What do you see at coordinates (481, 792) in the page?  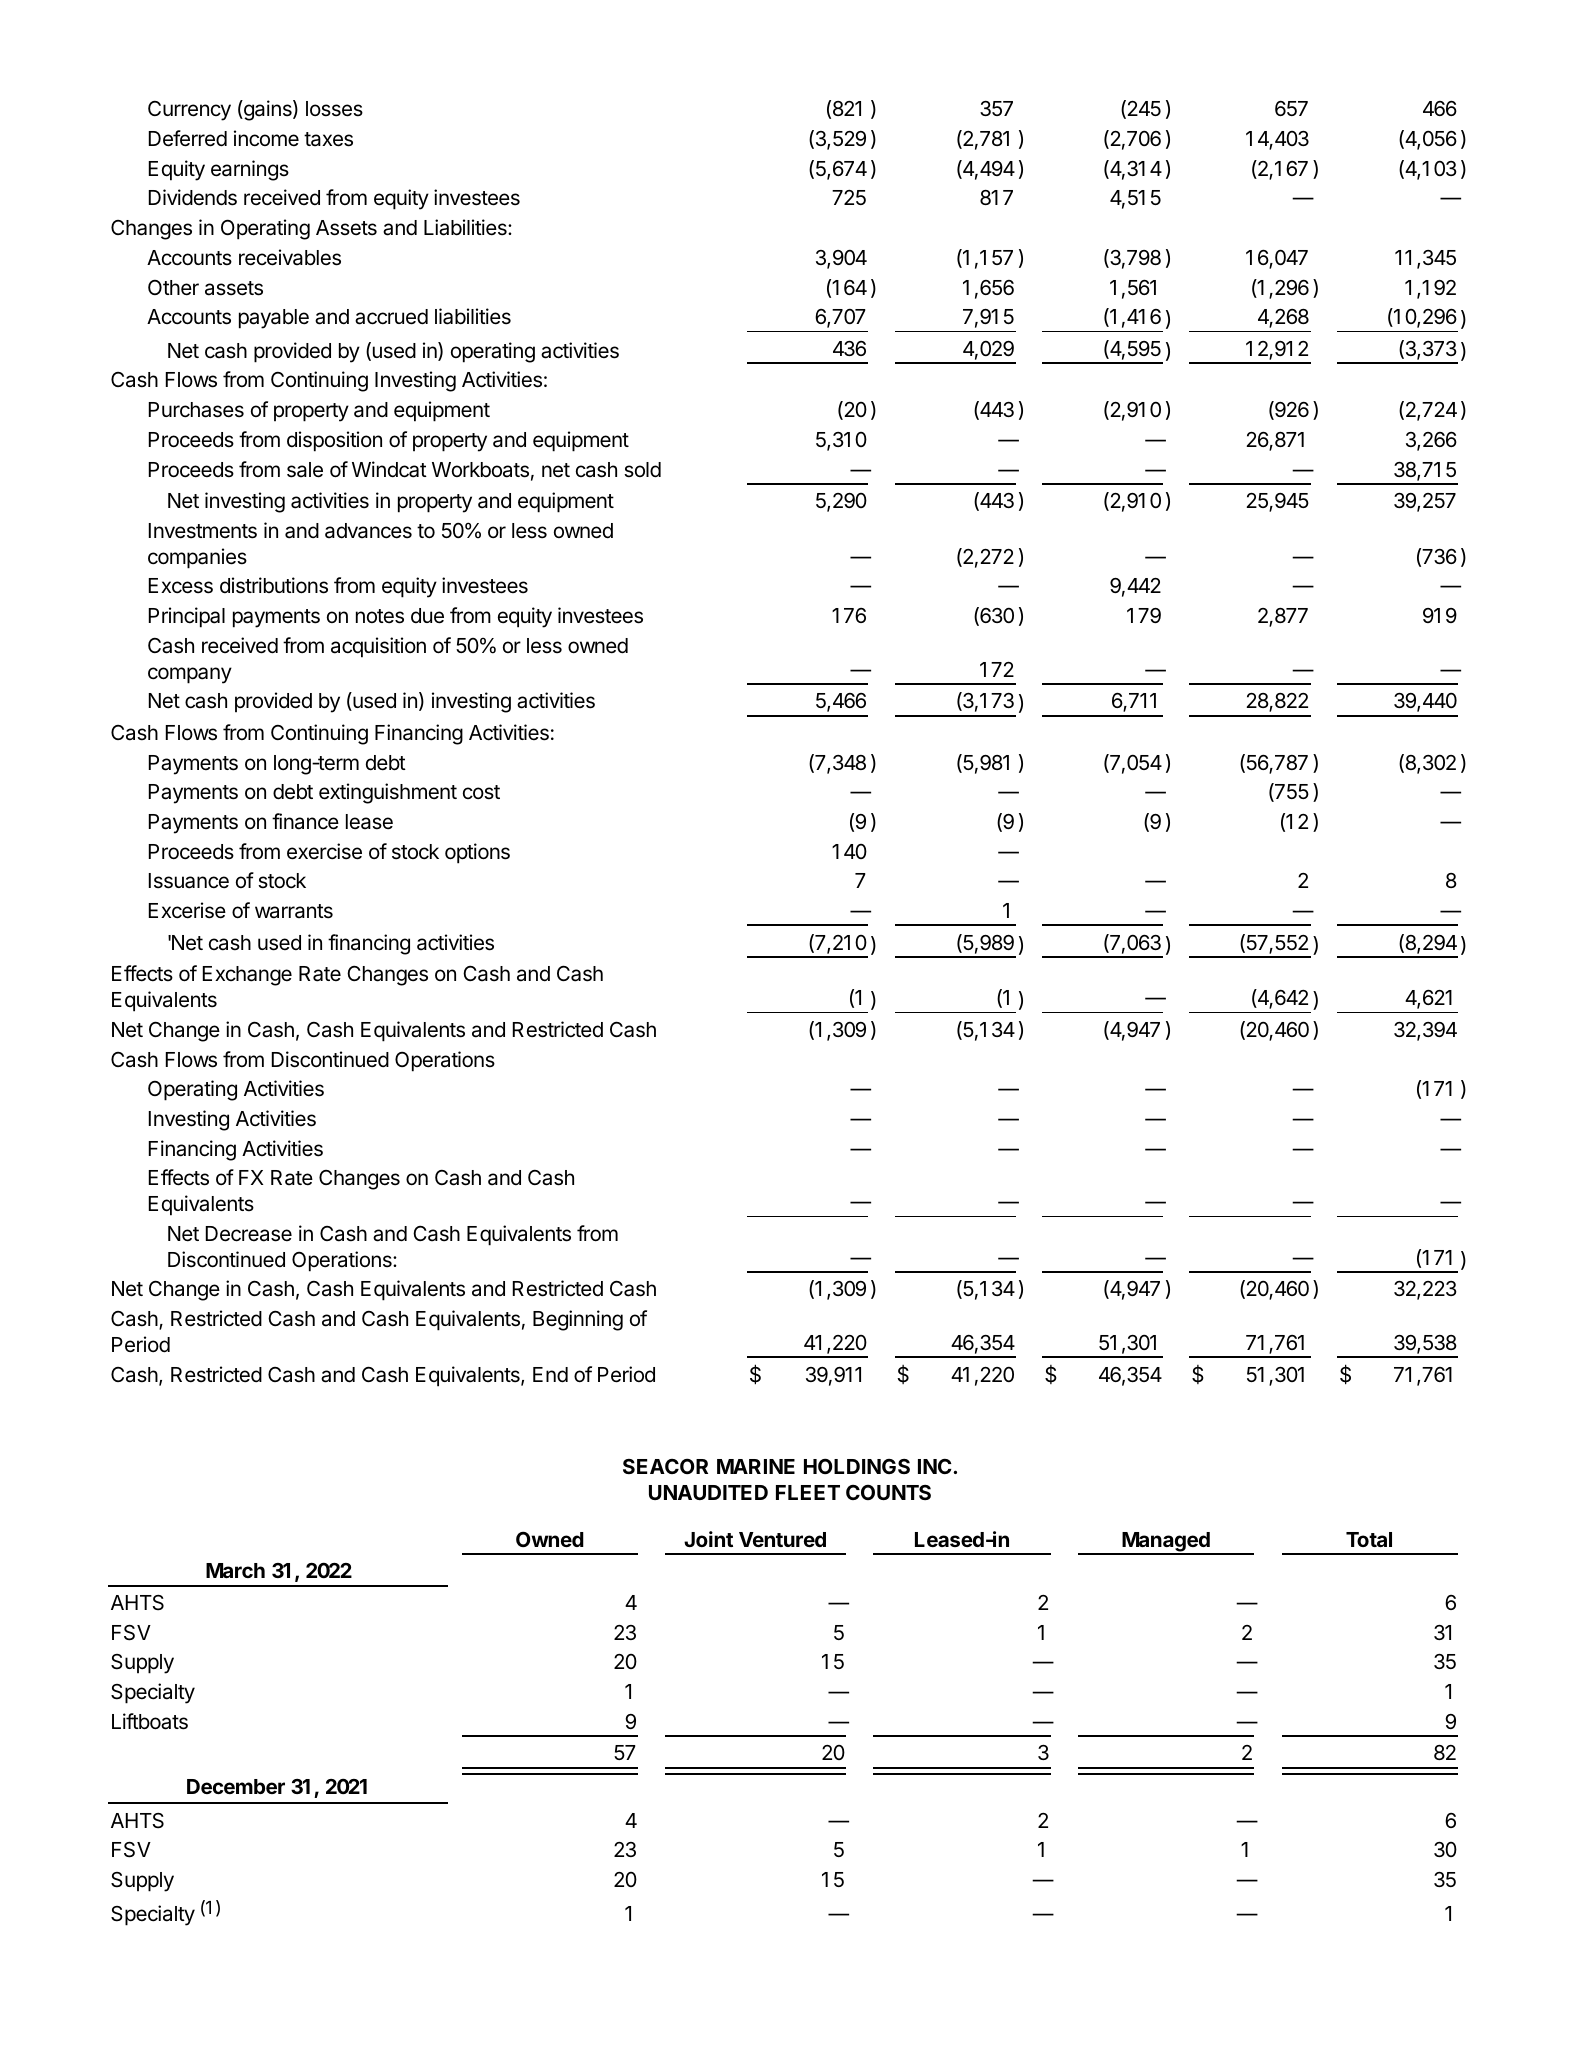 I see `cost` at bounding box center [481, 792].
